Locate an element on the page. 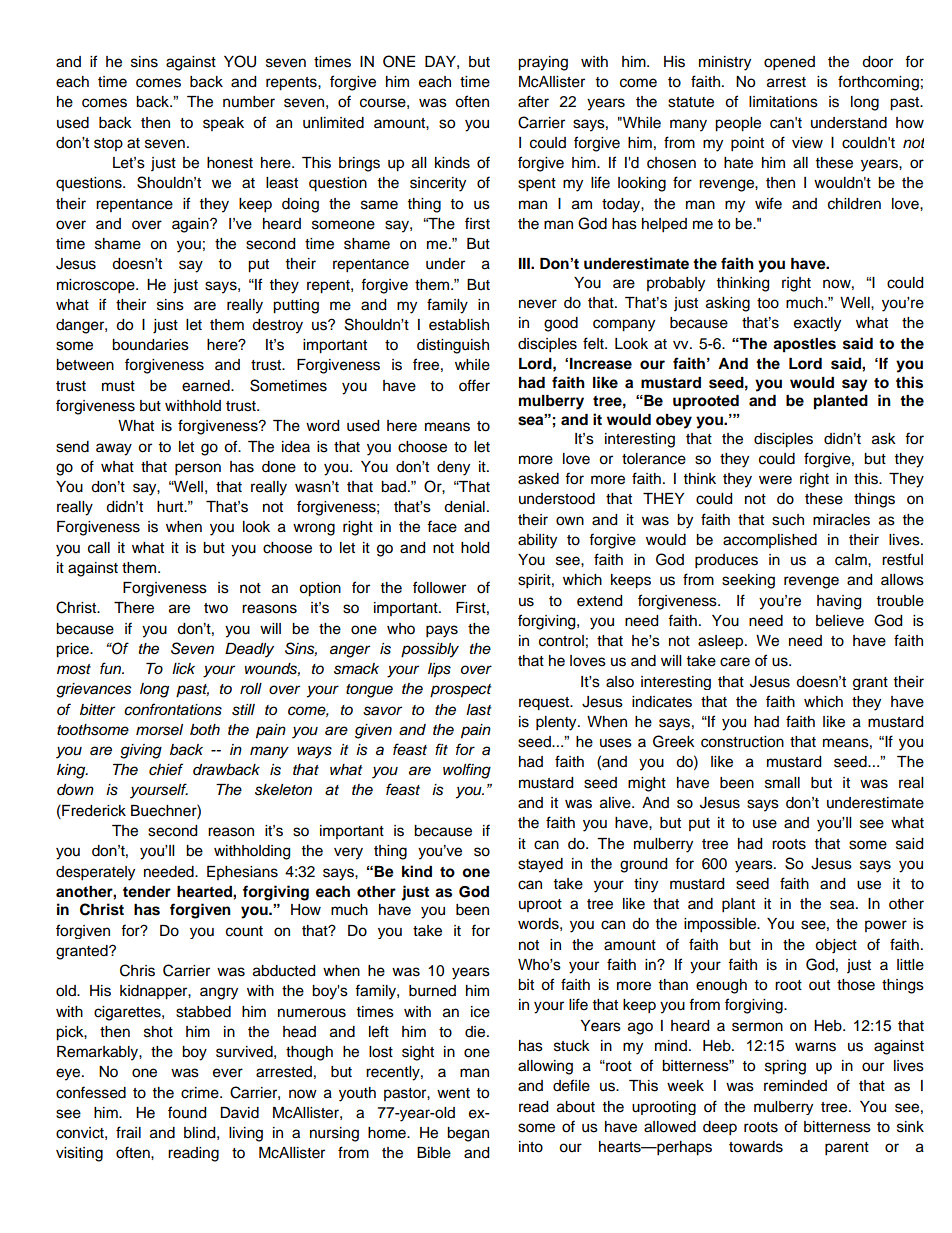 The width and height of the page is (952, 1233). after is located at coordinates (533, 101).
